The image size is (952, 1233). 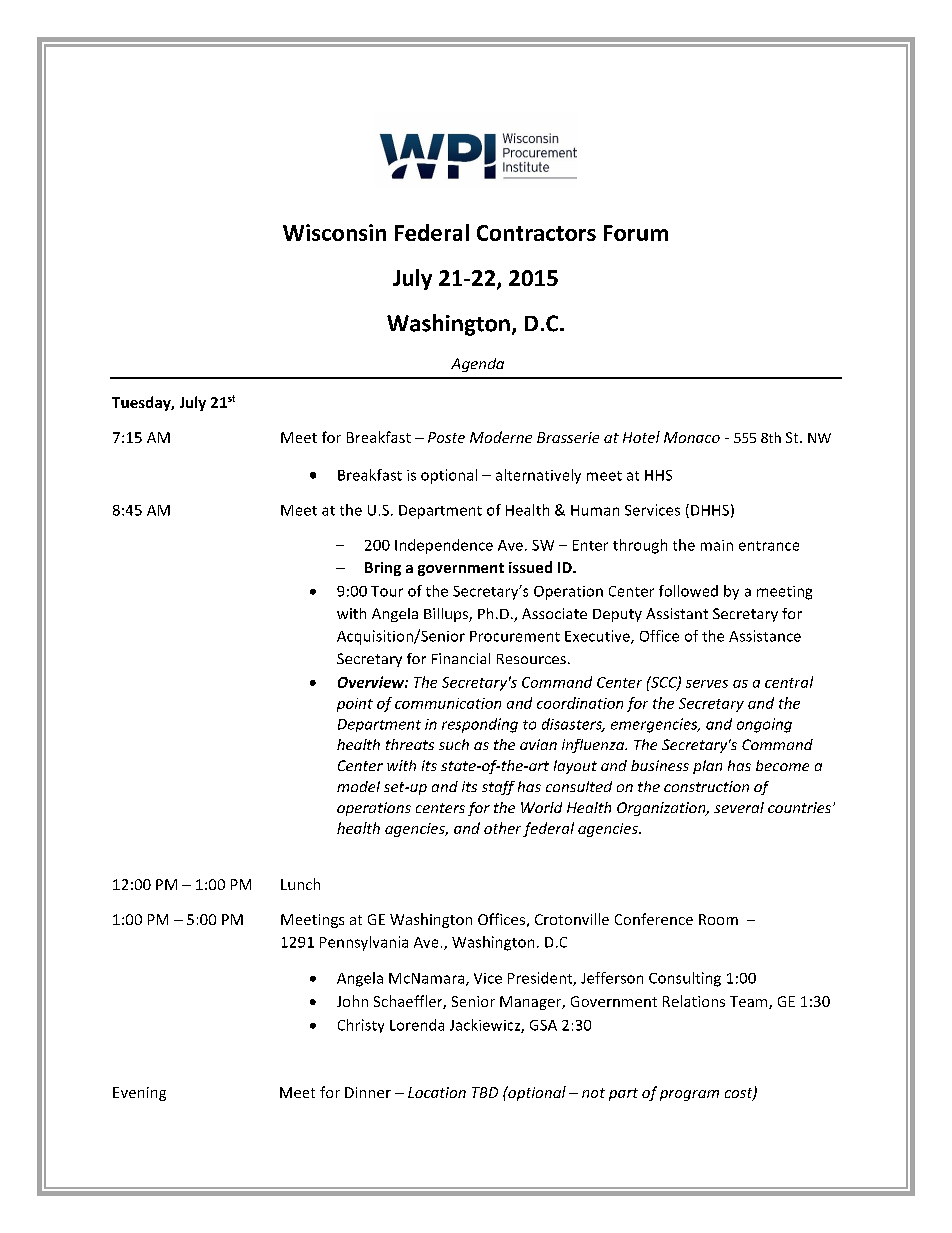 I want to click on TBD, so click(x=485, y=1092).
